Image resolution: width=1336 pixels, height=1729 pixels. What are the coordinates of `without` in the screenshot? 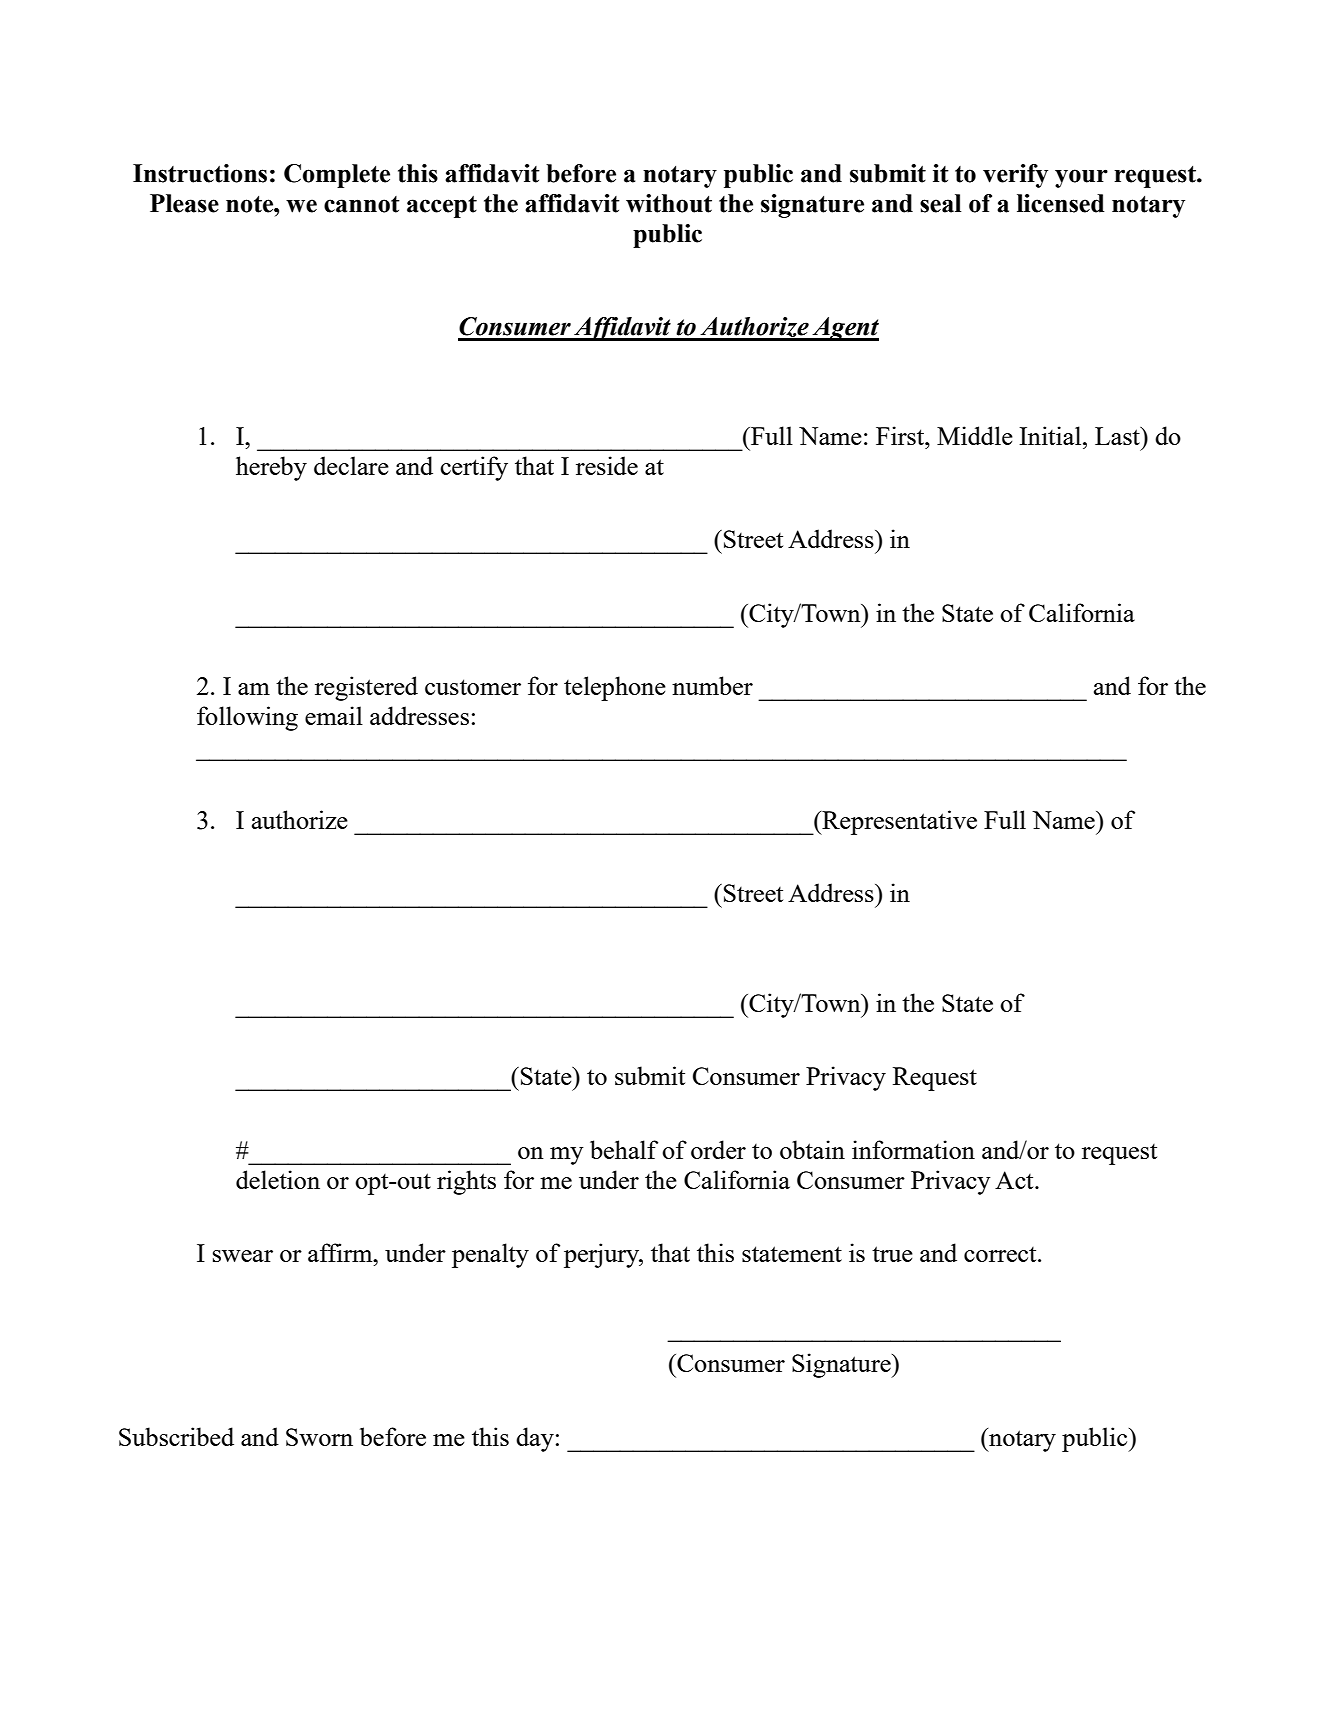 It's located at (669, 203).
